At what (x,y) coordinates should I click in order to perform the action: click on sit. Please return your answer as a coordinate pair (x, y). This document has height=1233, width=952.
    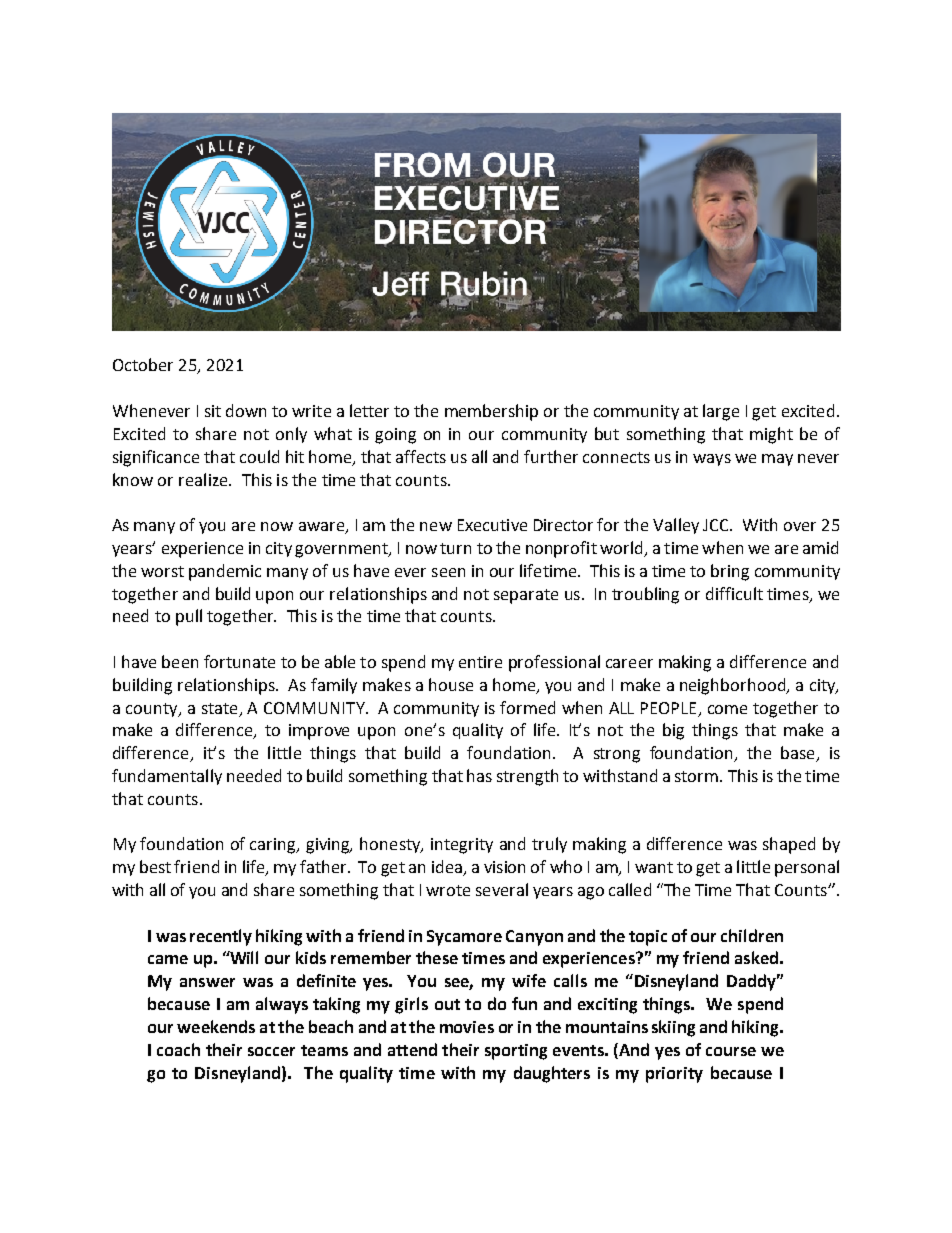
    Looking at the image, I should click on (213, 411).
